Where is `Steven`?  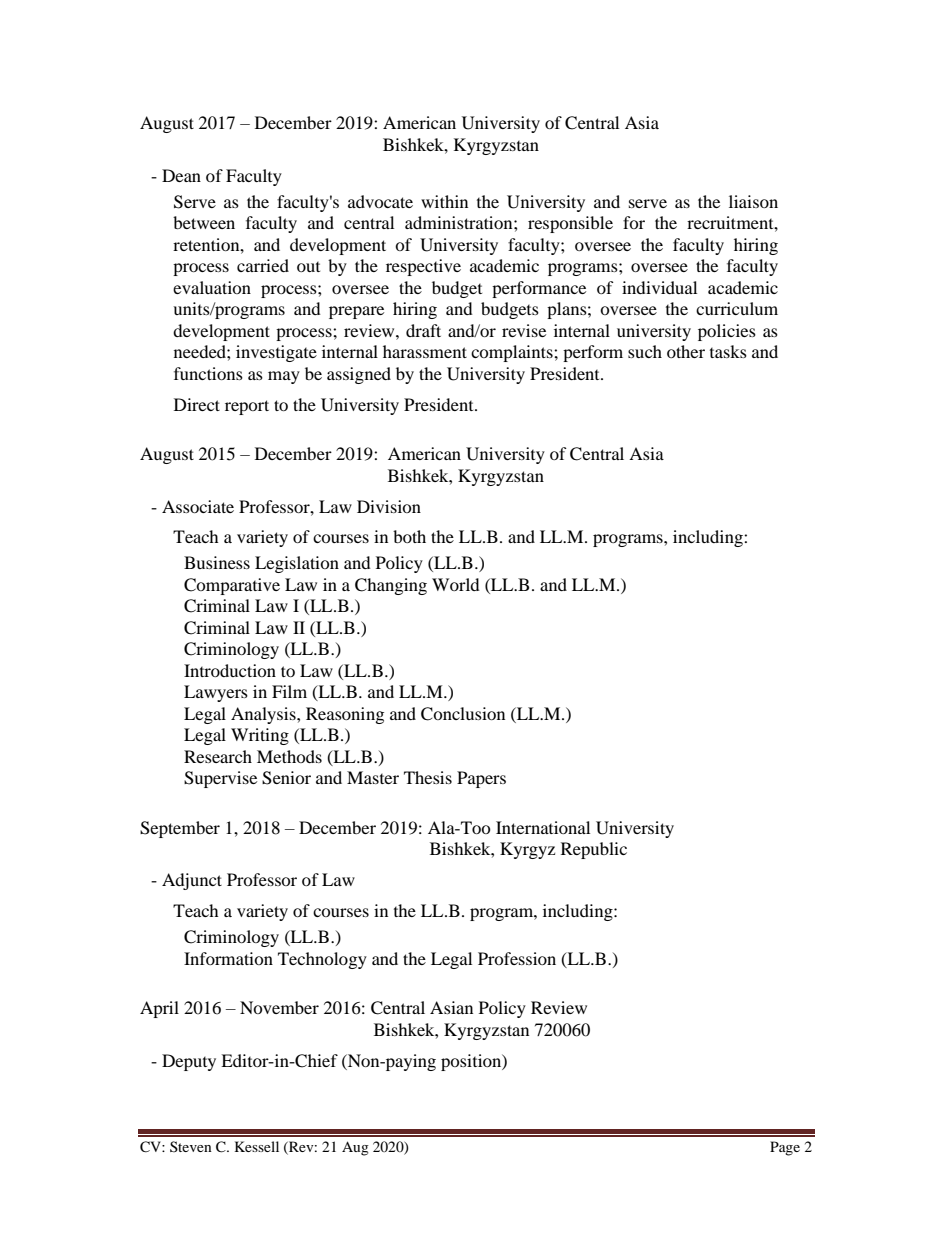
Steven is located at coordinates (191, 1146).
